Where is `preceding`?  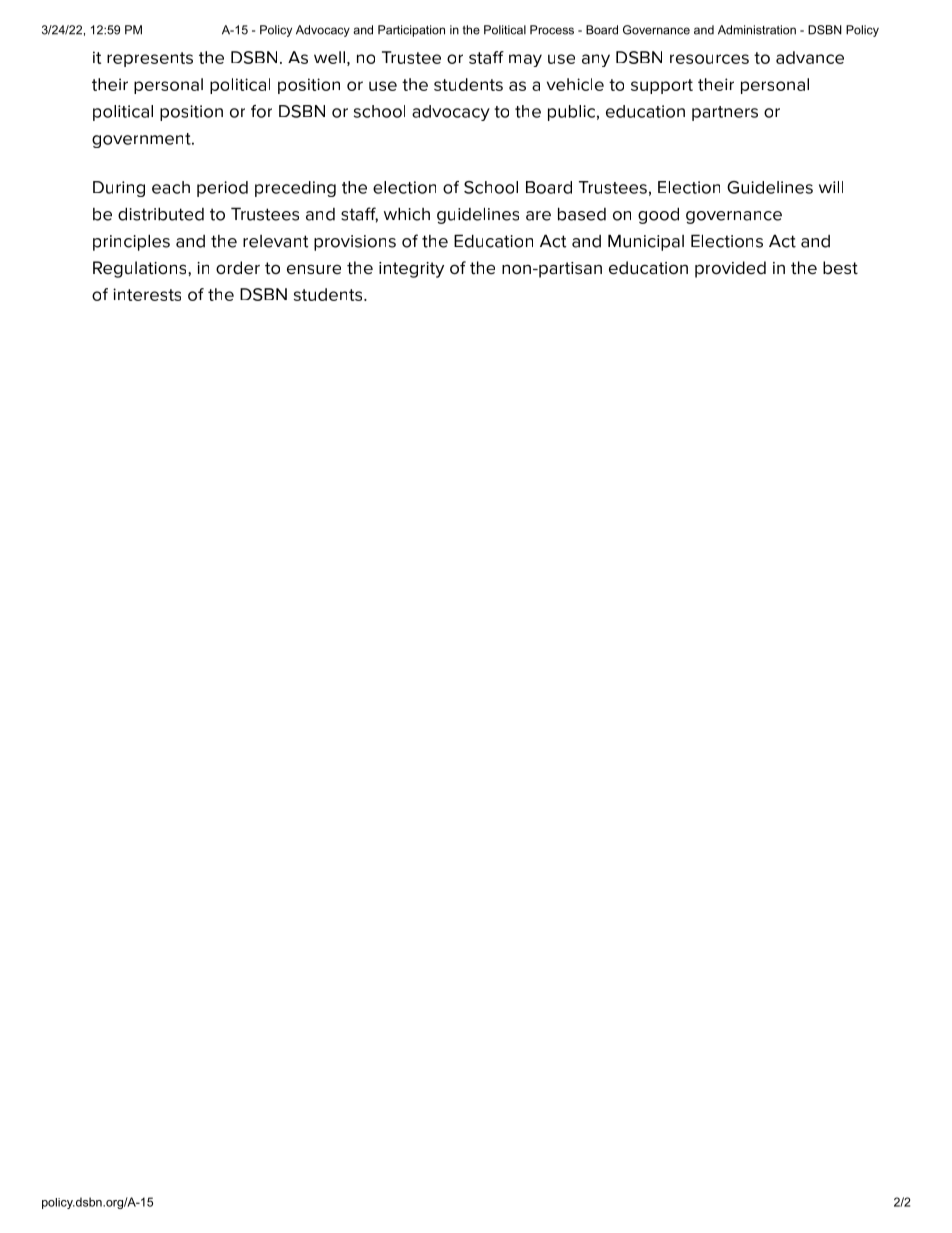
preceding is located at coordinates (295, 189).
